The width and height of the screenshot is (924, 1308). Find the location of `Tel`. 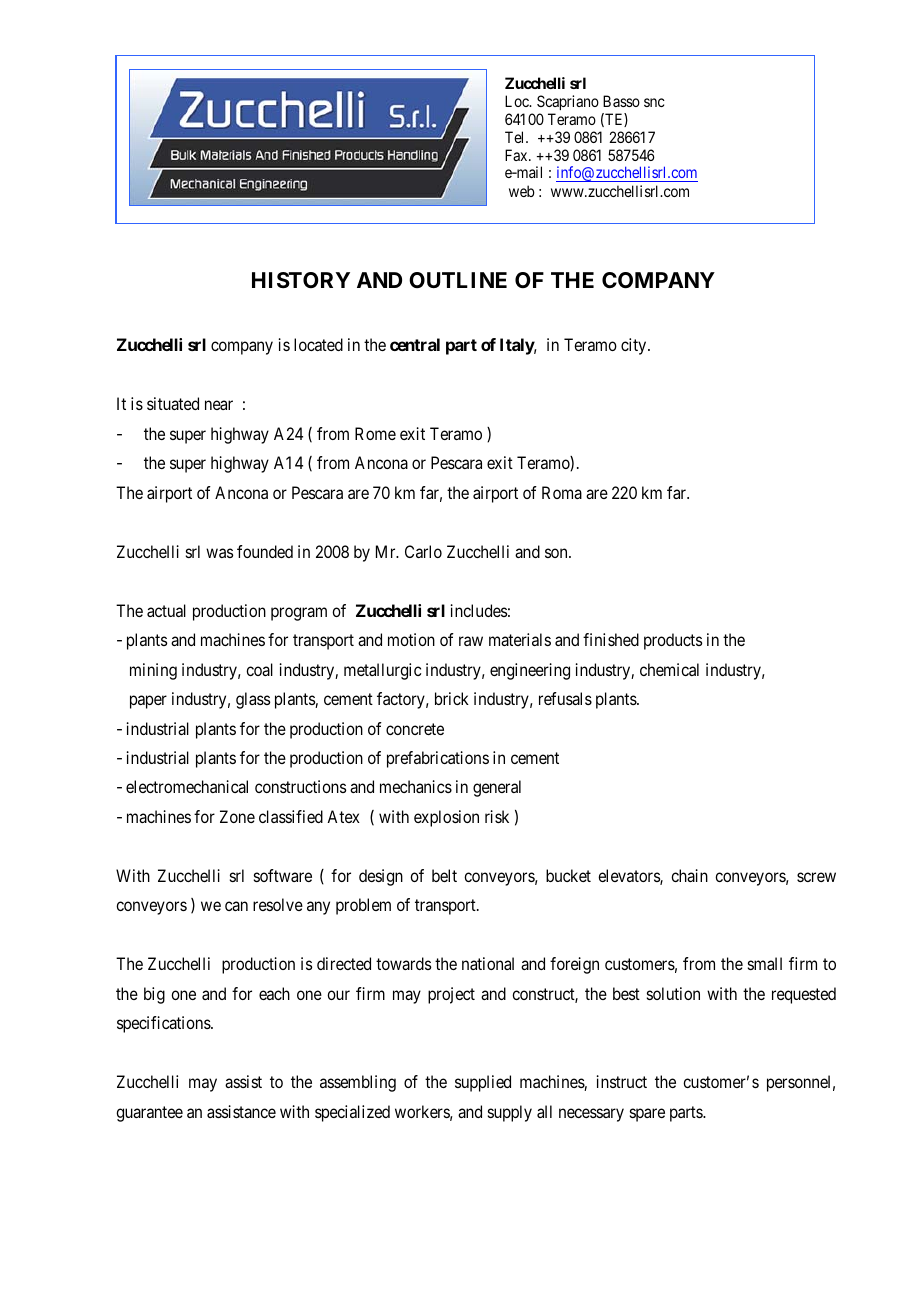

Tel is located at coordinates (516, 137).
